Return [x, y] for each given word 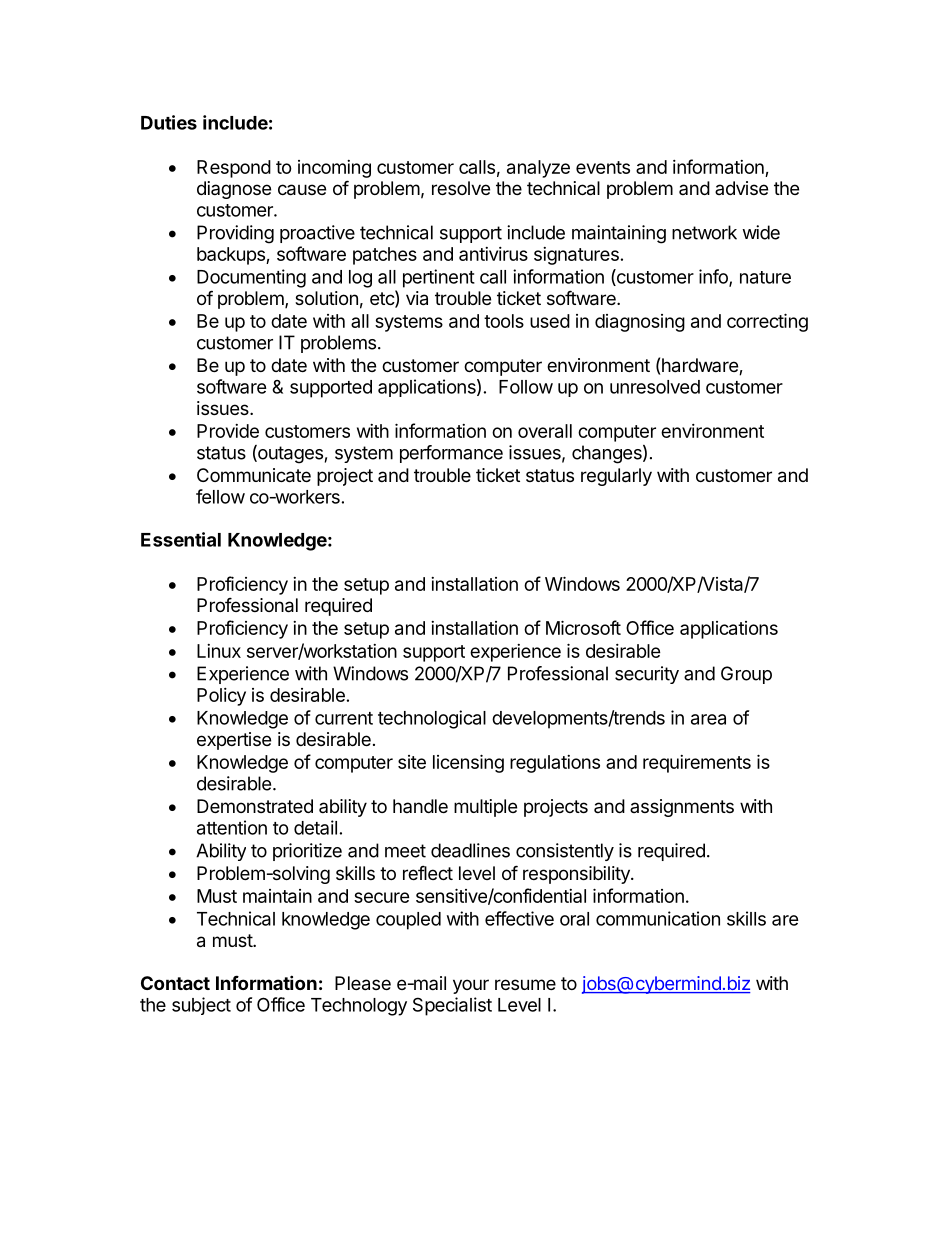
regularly [616, 477]
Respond [234, 169]
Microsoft [583, 627]
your [471, 986]
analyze [538, 169]
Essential [181, 539]
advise [741, 188]
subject [201, 1006]
